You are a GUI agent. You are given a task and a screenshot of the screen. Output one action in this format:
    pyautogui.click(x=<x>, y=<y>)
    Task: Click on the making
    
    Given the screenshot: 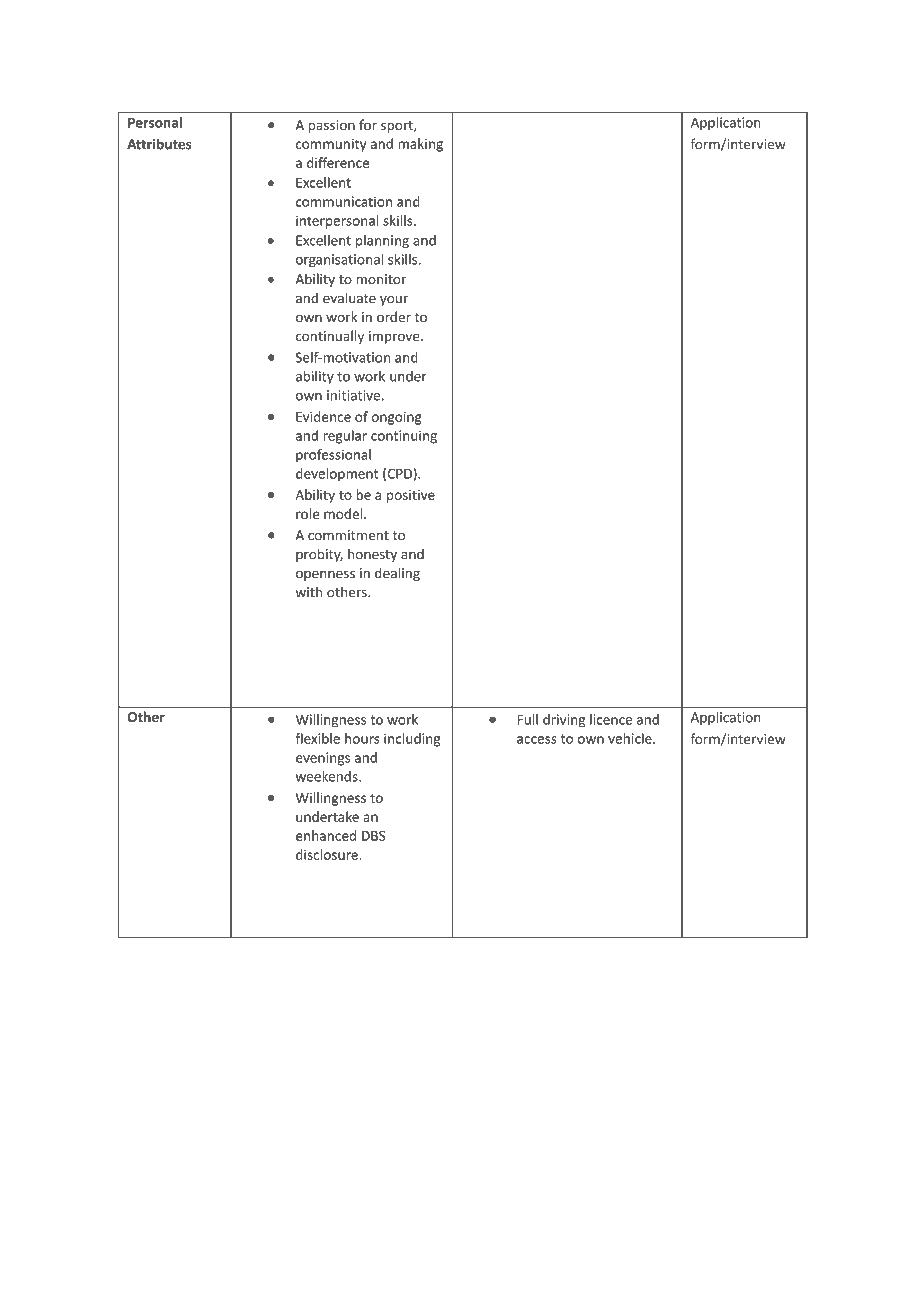 What is the action you would take?
    pyautogui.click(x=420, y=145)
